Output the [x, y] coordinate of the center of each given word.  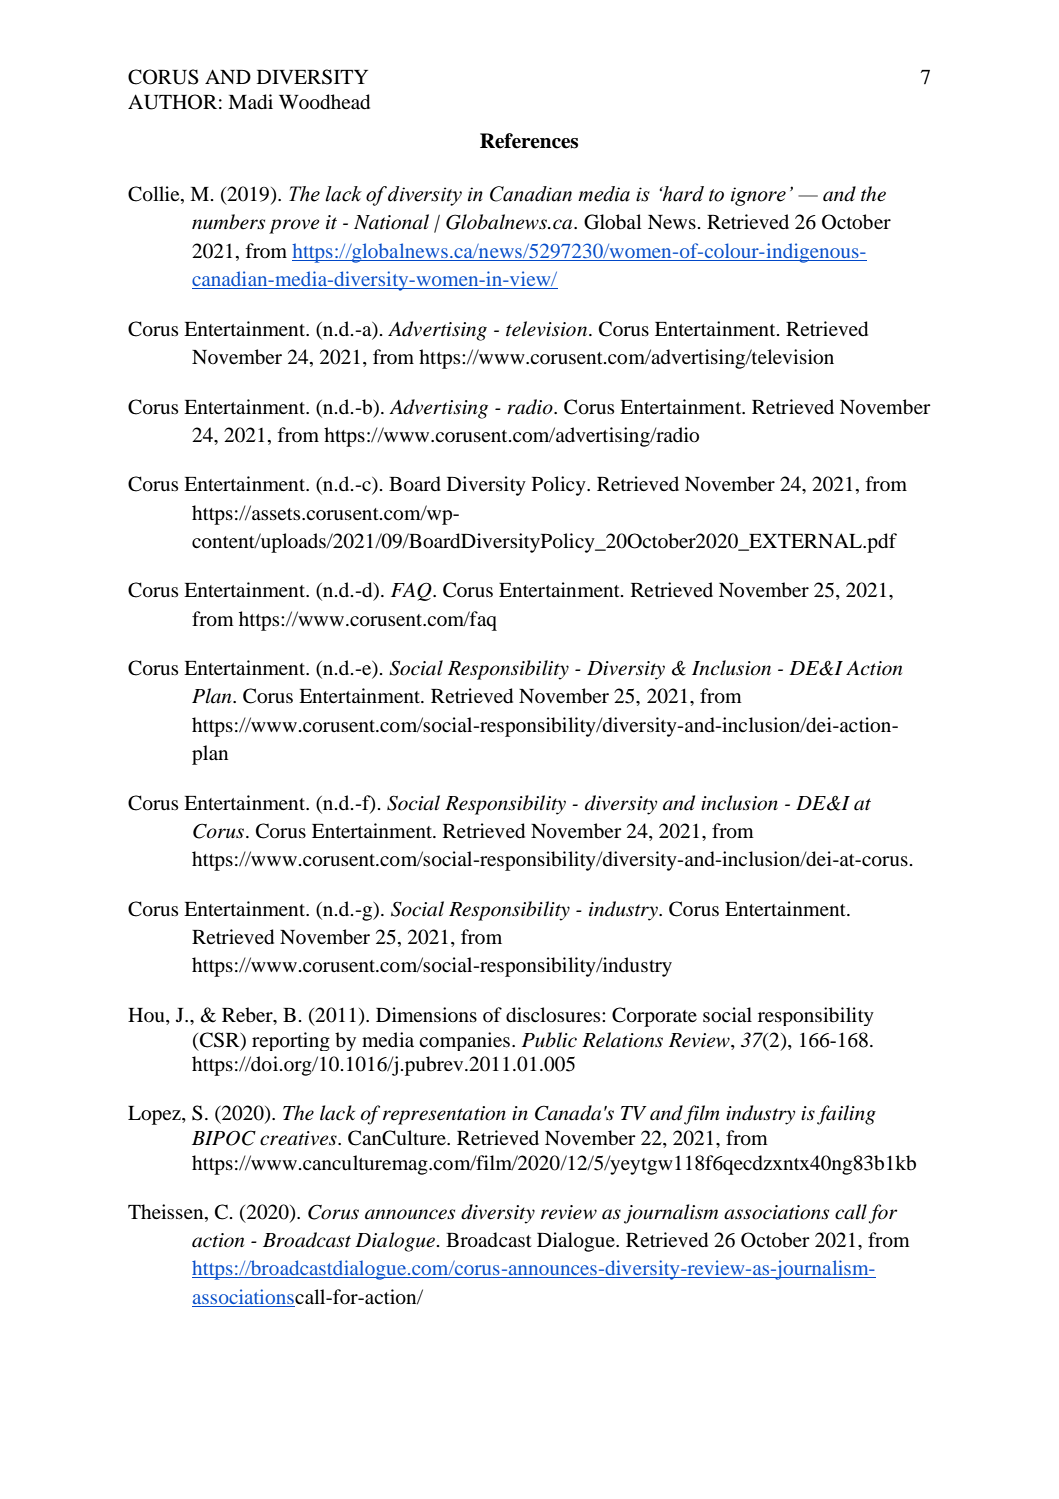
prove [294, 226]
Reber [248, 1016]
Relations [622, 1040]
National [391, 222]
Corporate [654, 1017]
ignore [758, 196]
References [529, 141]
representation [444, 1115]
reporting [291, 1041]
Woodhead [324, 102]
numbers [228, 222]
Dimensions [426, 1014]
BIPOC [224, 1138]
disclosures [554, 1015]
